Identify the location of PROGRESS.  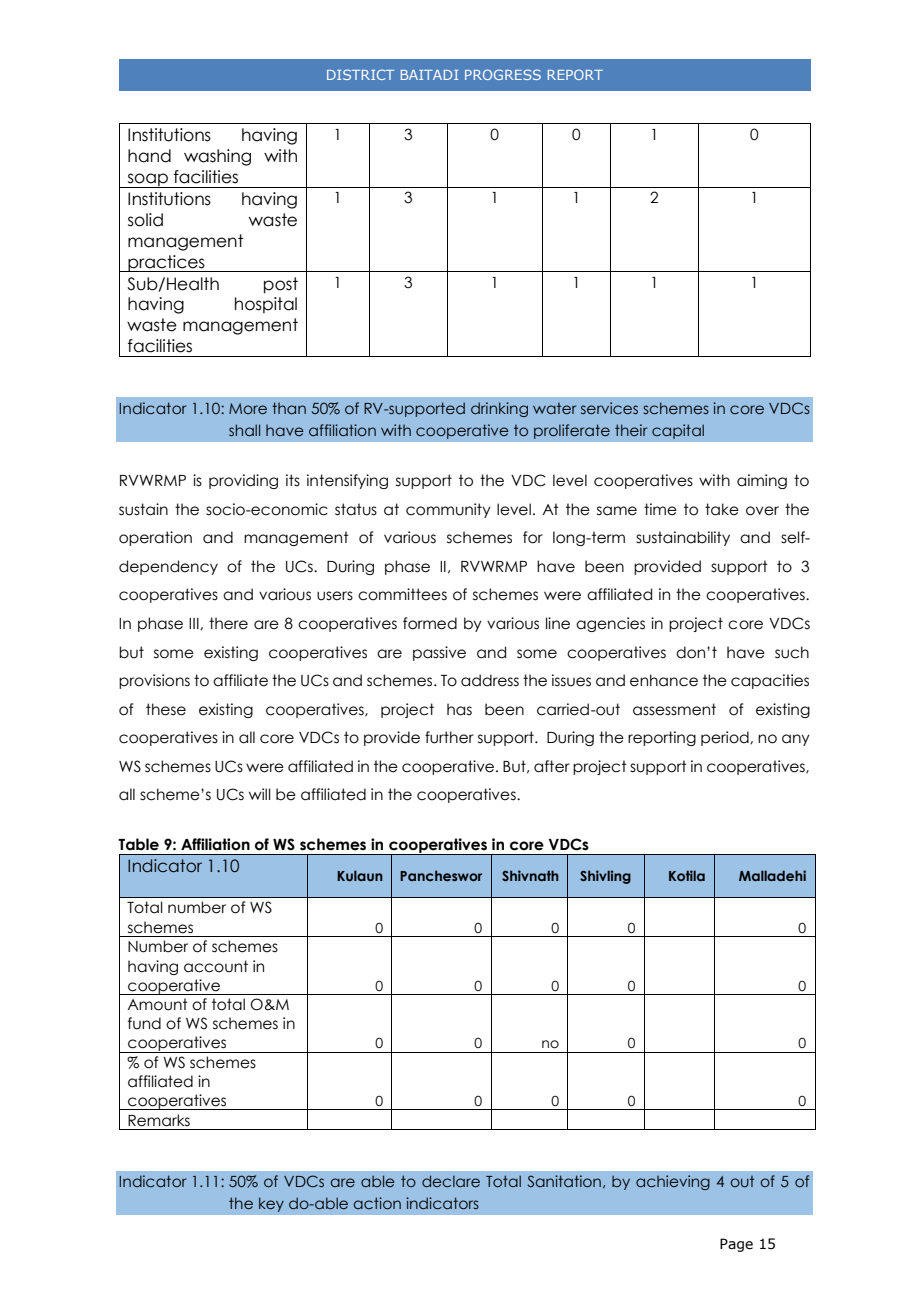
(503, 74).
